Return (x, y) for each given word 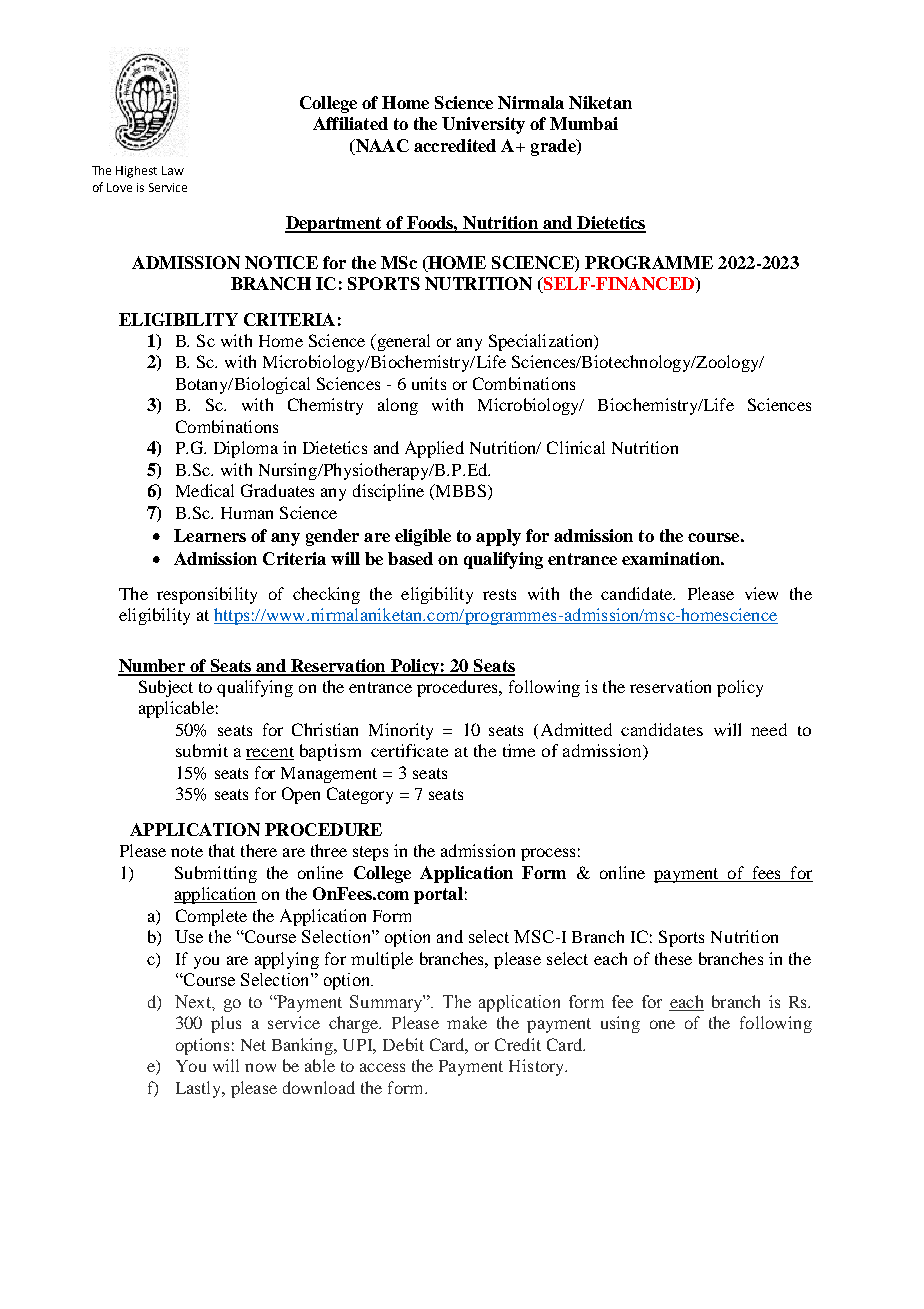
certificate (409, 750)
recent (270, 753)
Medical (205, 490)
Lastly (200, 1089)
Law (173, 170)
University (483, 125)
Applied (434, 449)
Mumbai (584, 123)
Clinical (576, 447)
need (769, 729)
